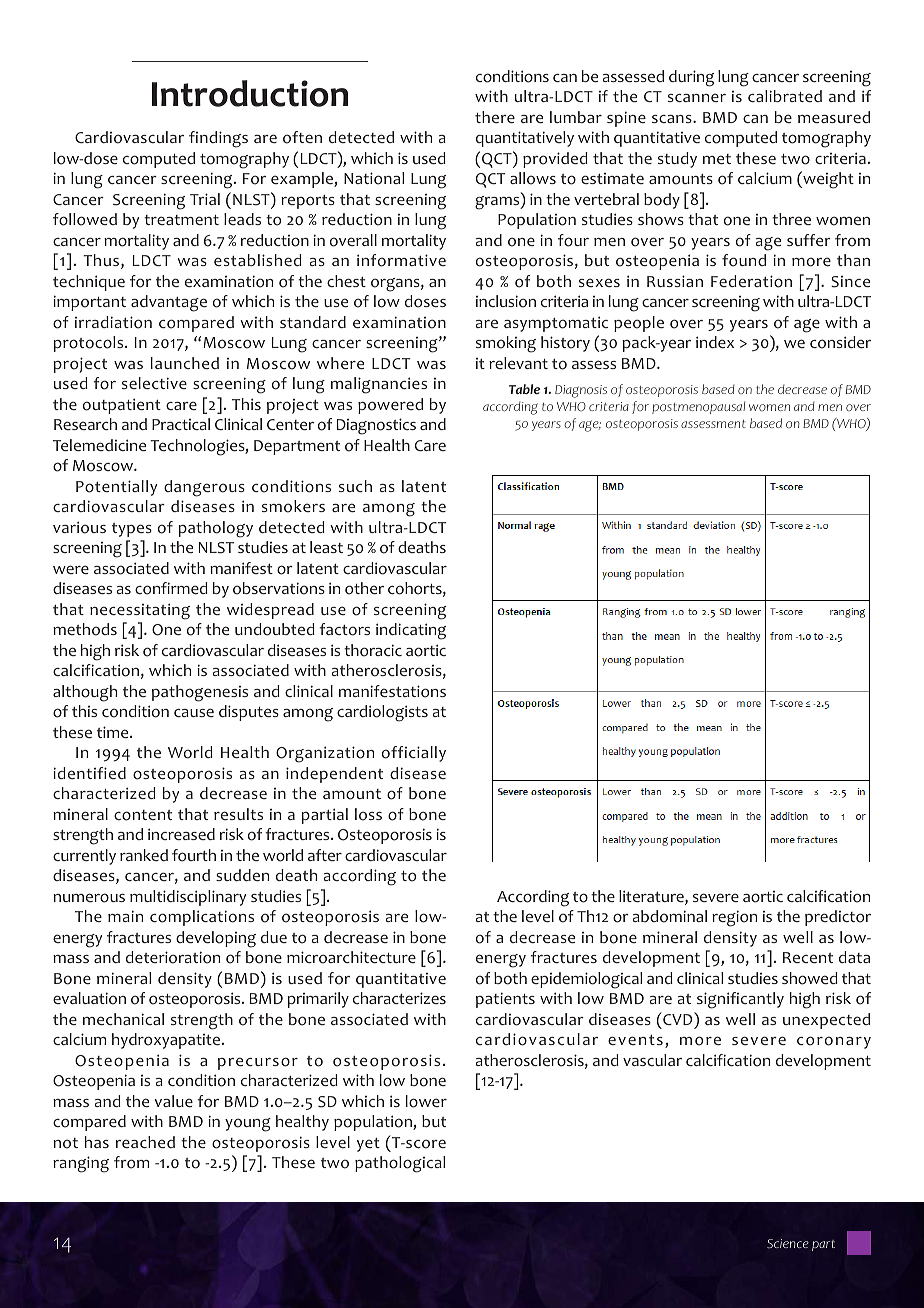  Describe the element at coordinates (505, 1000) in the document. I see `patients` at that location.
